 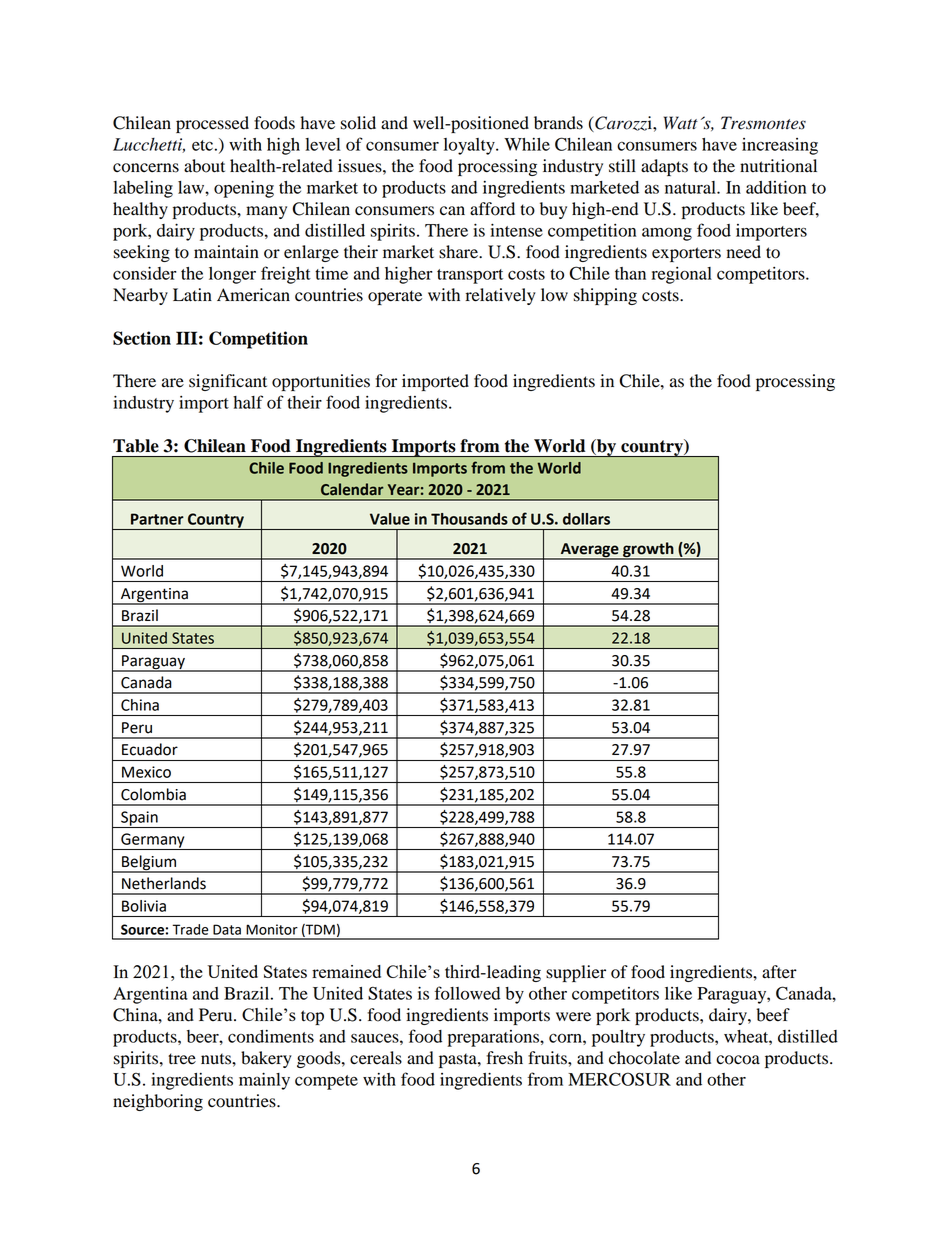 I want to click on growth, so click(x=648, y=551).
